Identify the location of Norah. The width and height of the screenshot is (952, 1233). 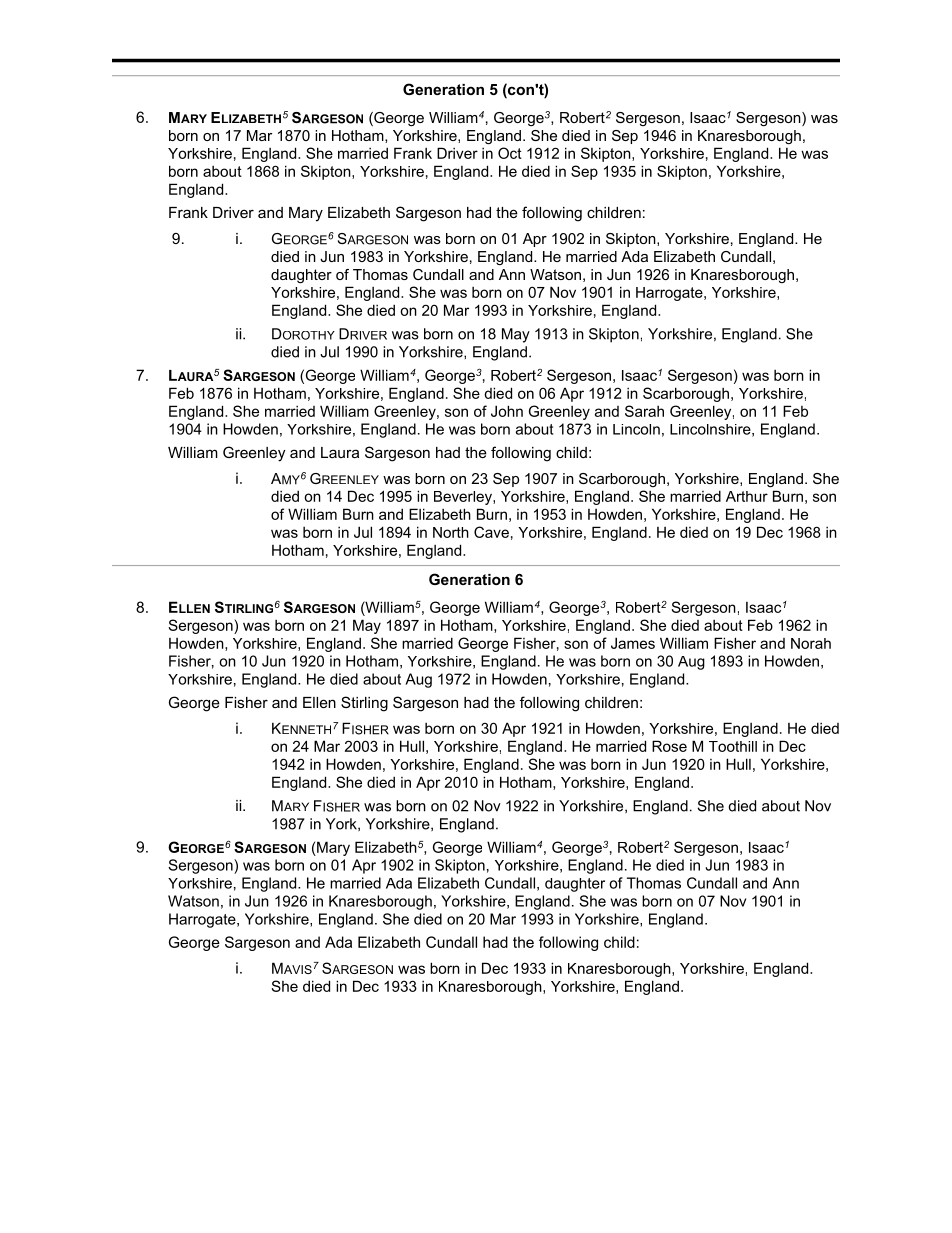
(811, 643).
